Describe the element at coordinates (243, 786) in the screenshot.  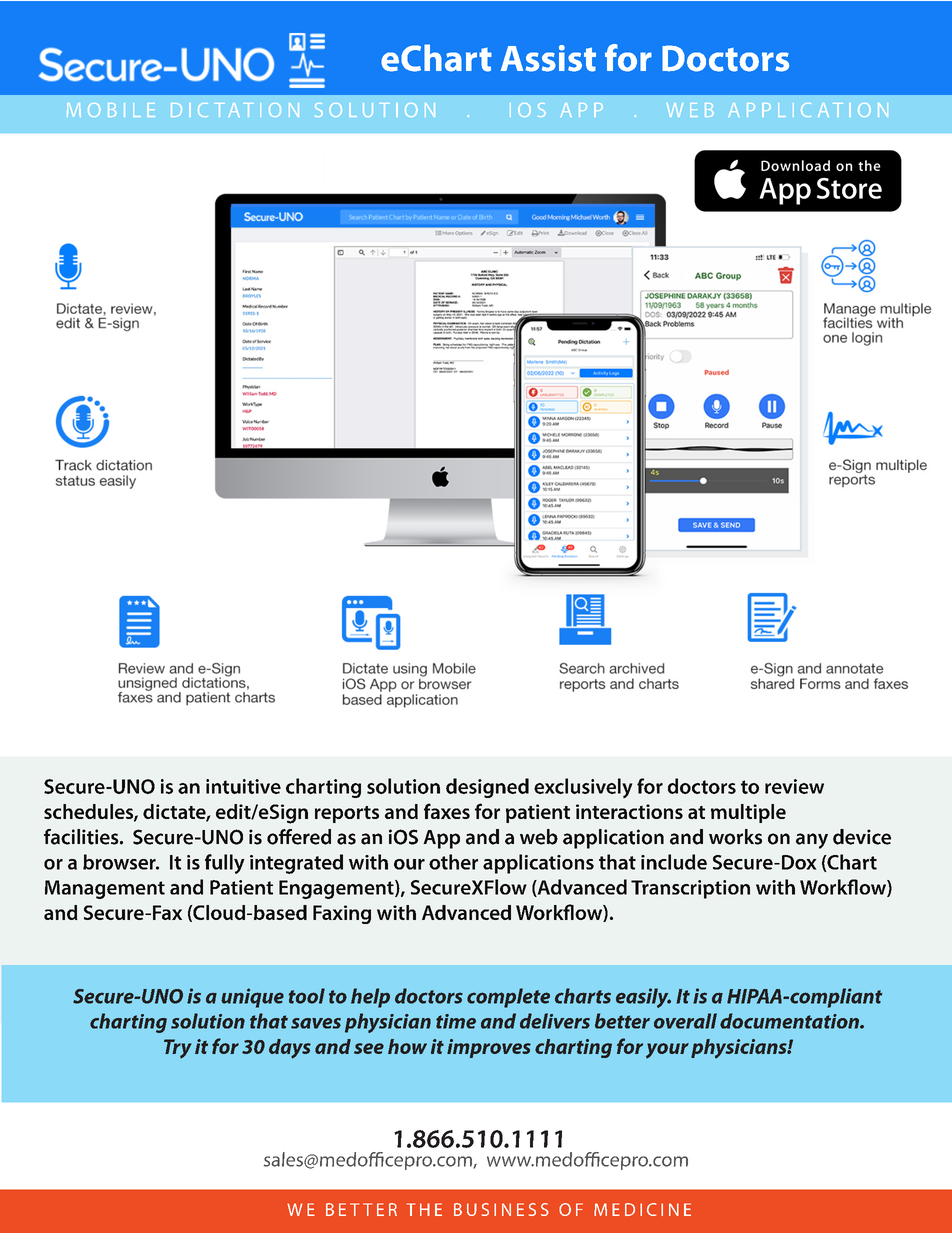
I see `intuitive` at that location.
